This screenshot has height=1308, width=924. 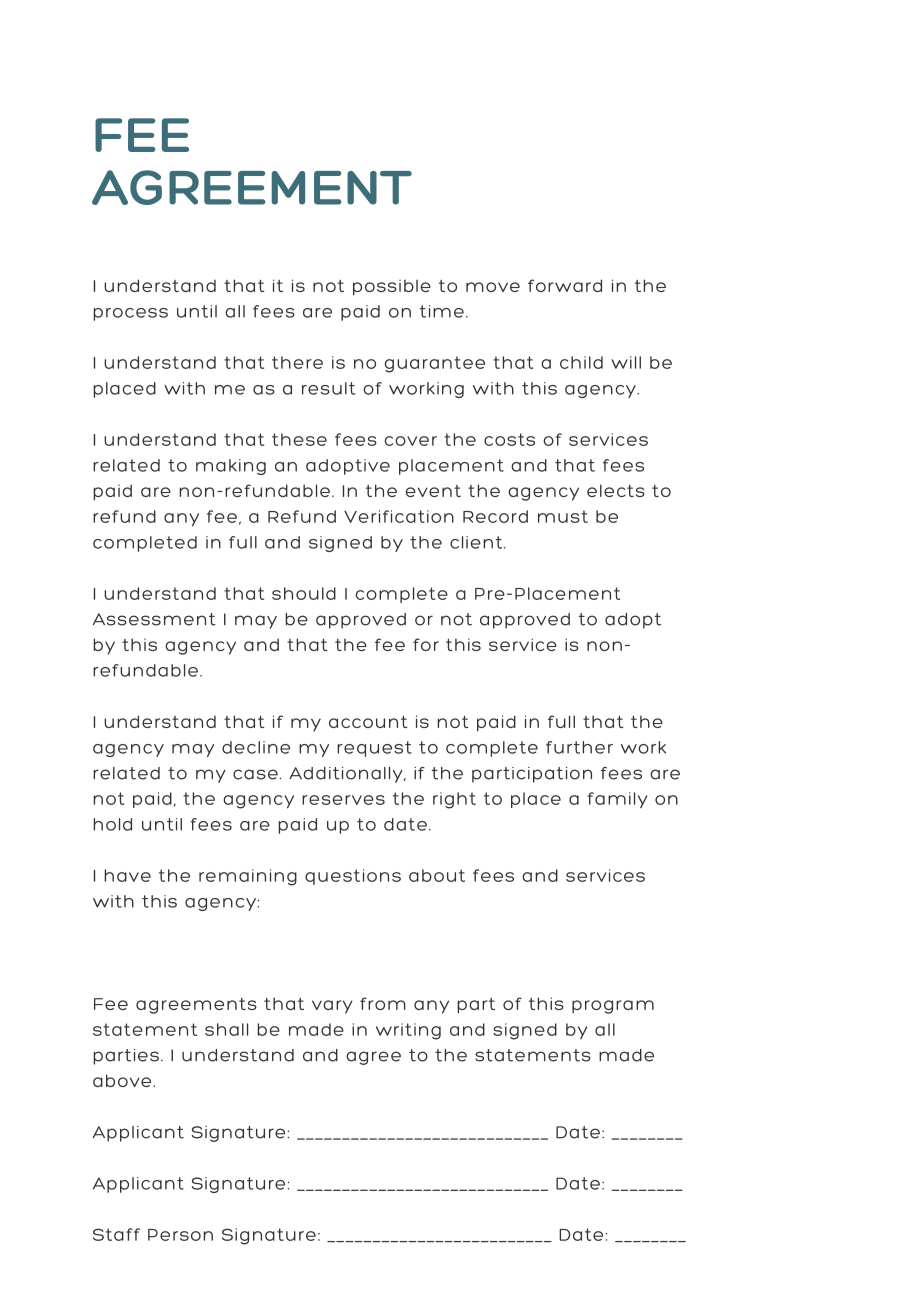 What do you see at coordinates (399, 516) in the screenshot?
I see `Verification` at bounding box center [399, 516].
